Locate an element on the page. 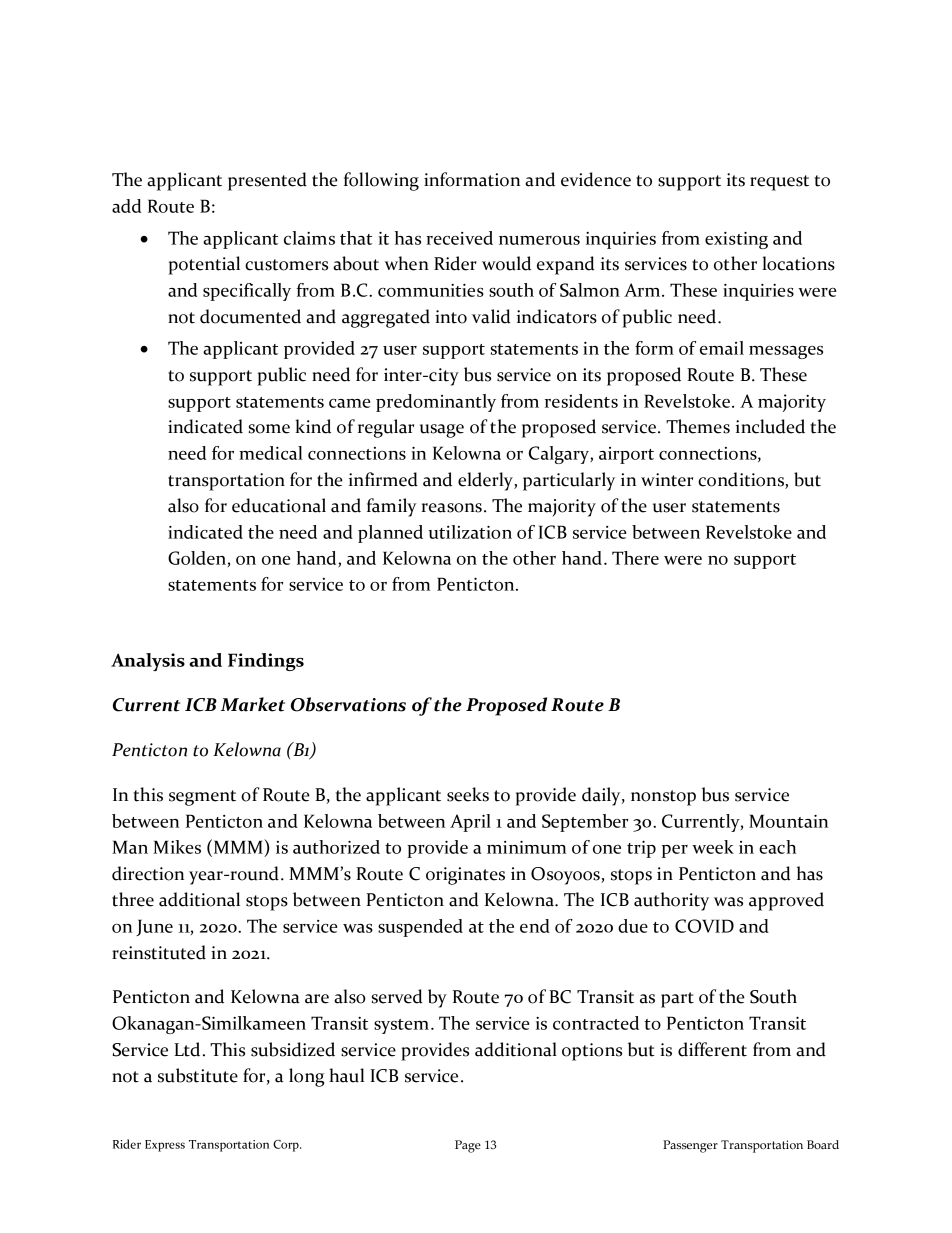 This document has width=952, height=1233. Findings is located at coordinates (266, 662).
